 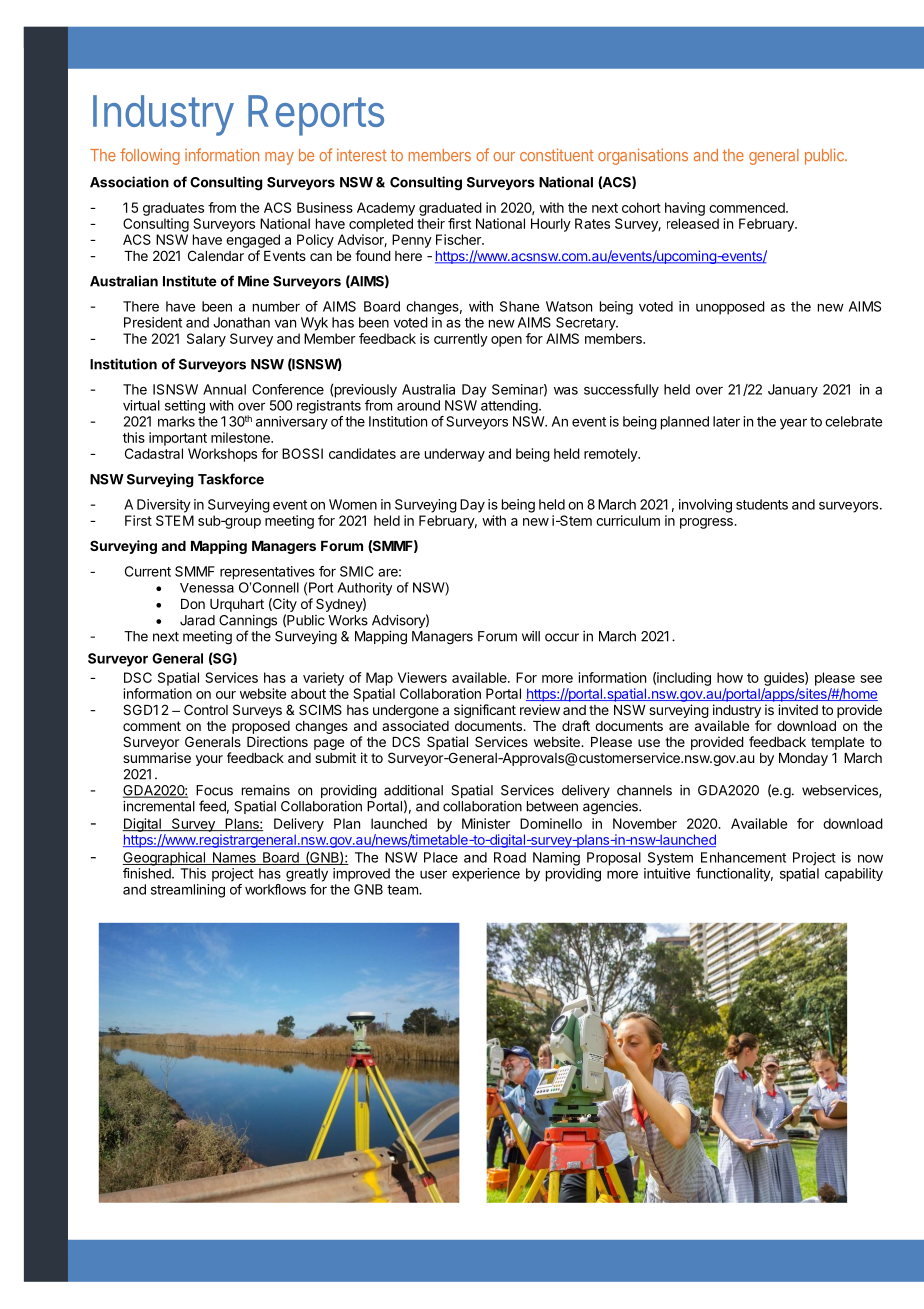 What do you see at coordinates (628, 520) in the page?
I see `curriculum` at bounding box center [628, 520].
